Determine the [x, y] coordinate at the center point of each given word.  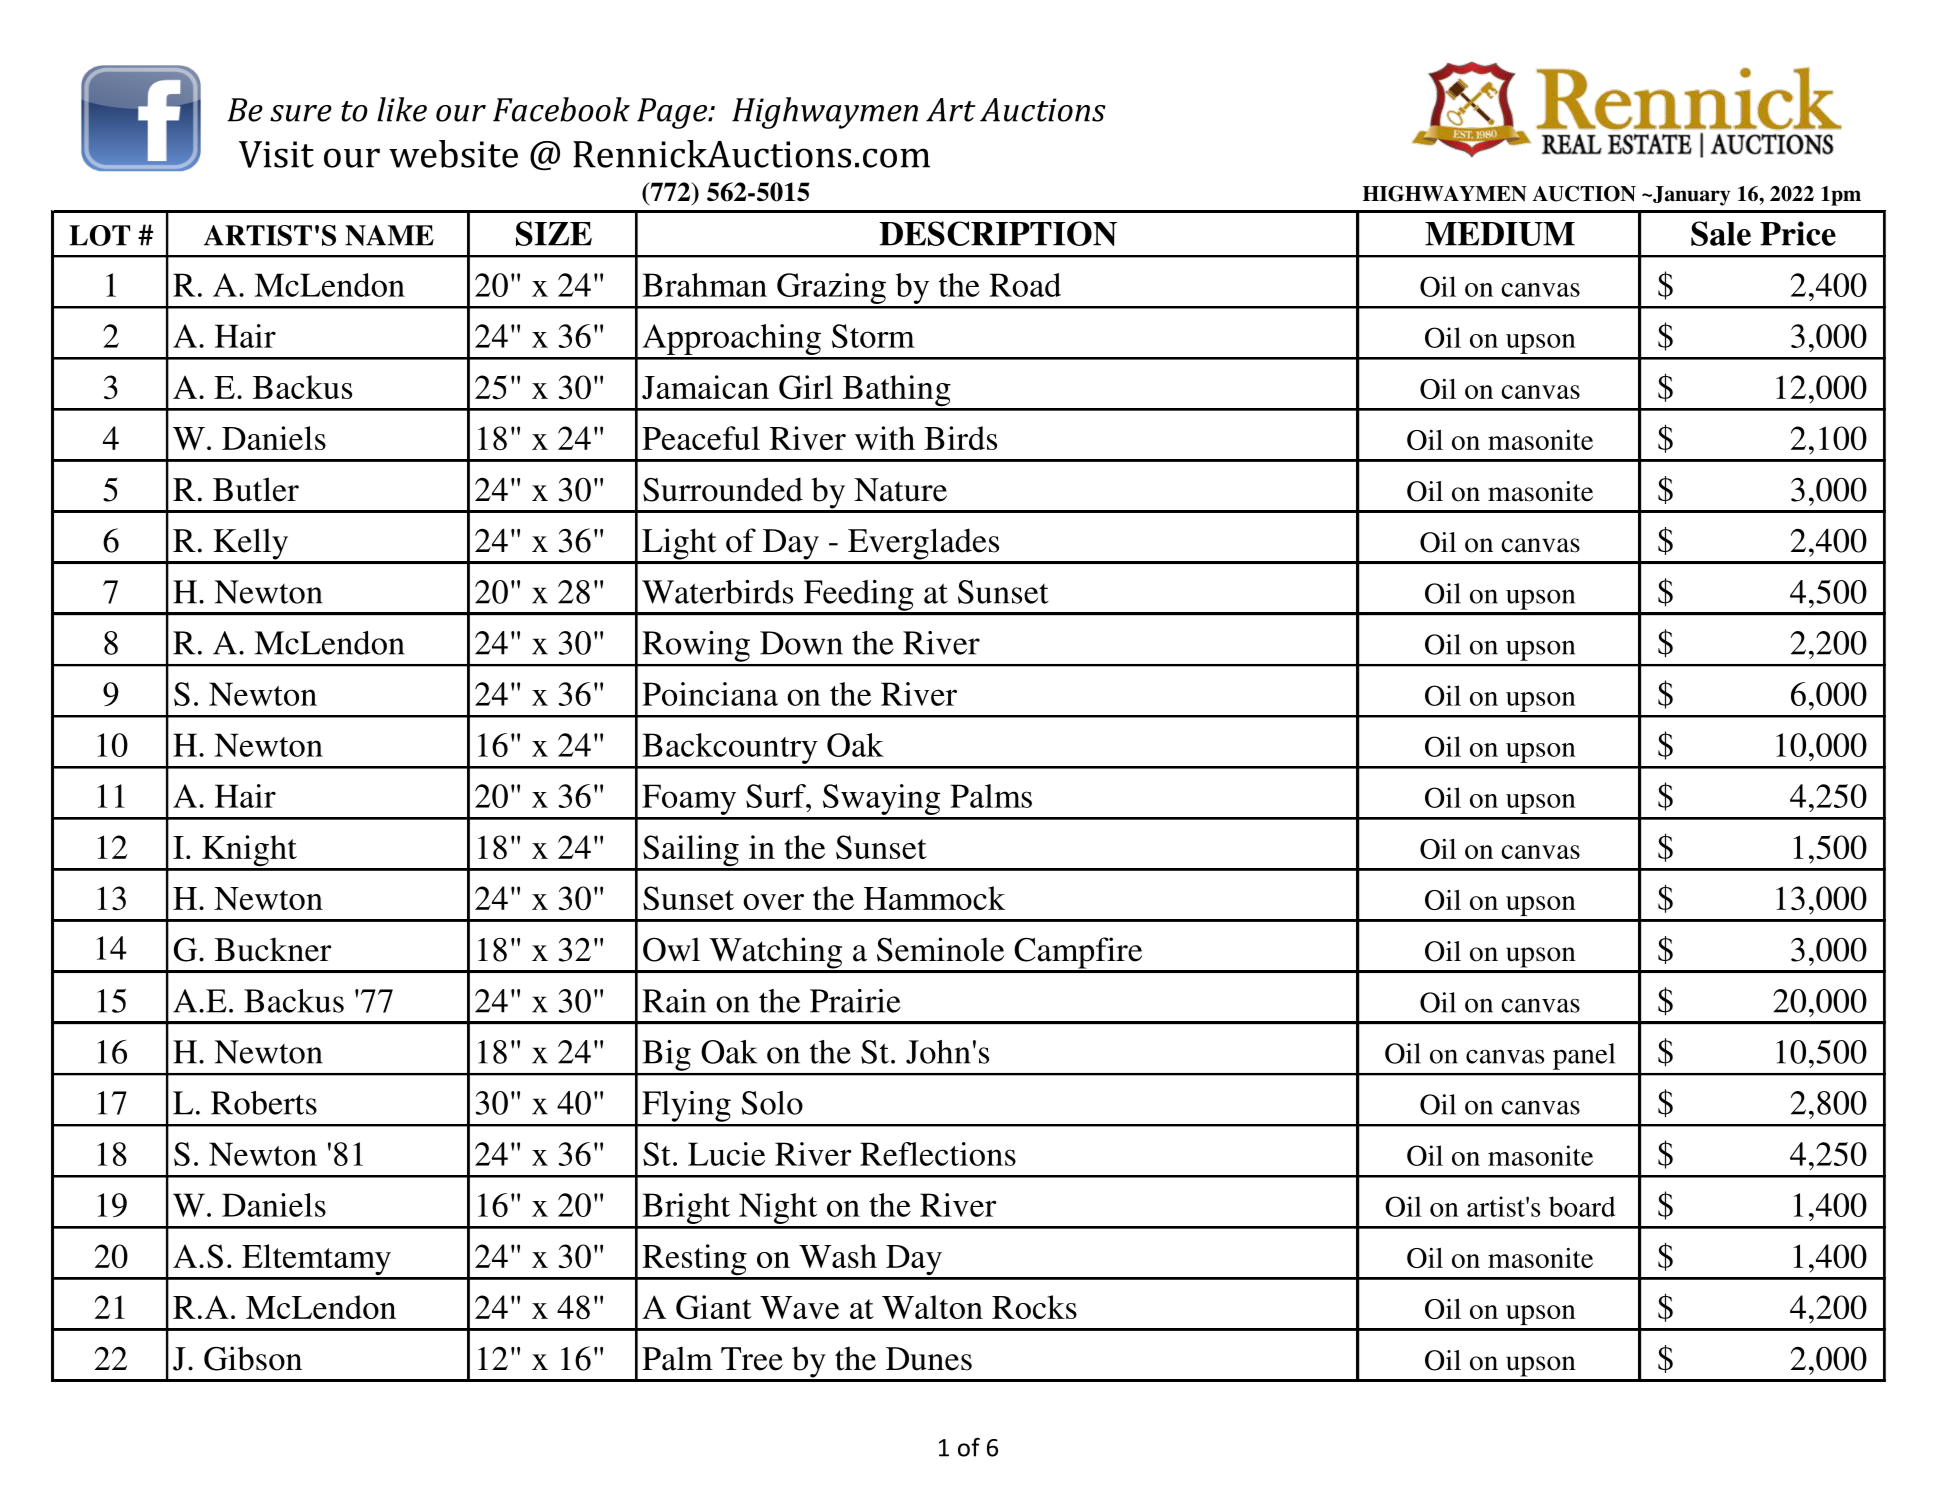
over [773, 902]
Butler [256, 489]
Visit [276, 154]
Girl [806, 387]
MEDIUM [1500, 234]
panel [1584, 1056]
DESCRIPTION [998, 233]
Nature [900, 490]
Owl [671, 949]
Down [801, 643]
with [885, 438]
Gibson [253, 1358]
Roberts [264, 1103]
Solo [772, 1103]
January [1690, 196]
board [1582, 1206]
